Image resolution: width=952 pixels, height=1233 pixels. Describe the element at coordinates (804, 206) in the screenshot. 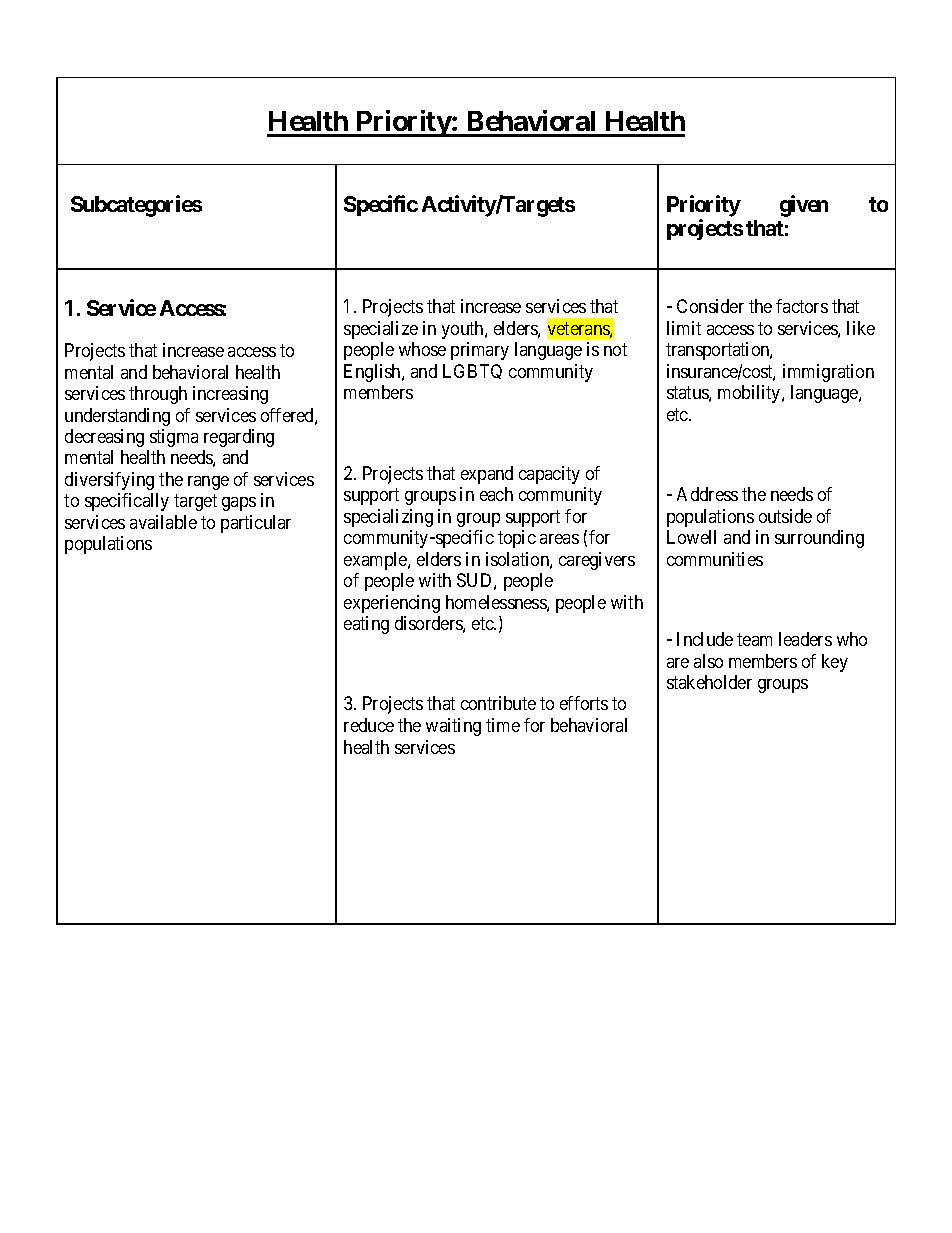

I see `given` at that location.
